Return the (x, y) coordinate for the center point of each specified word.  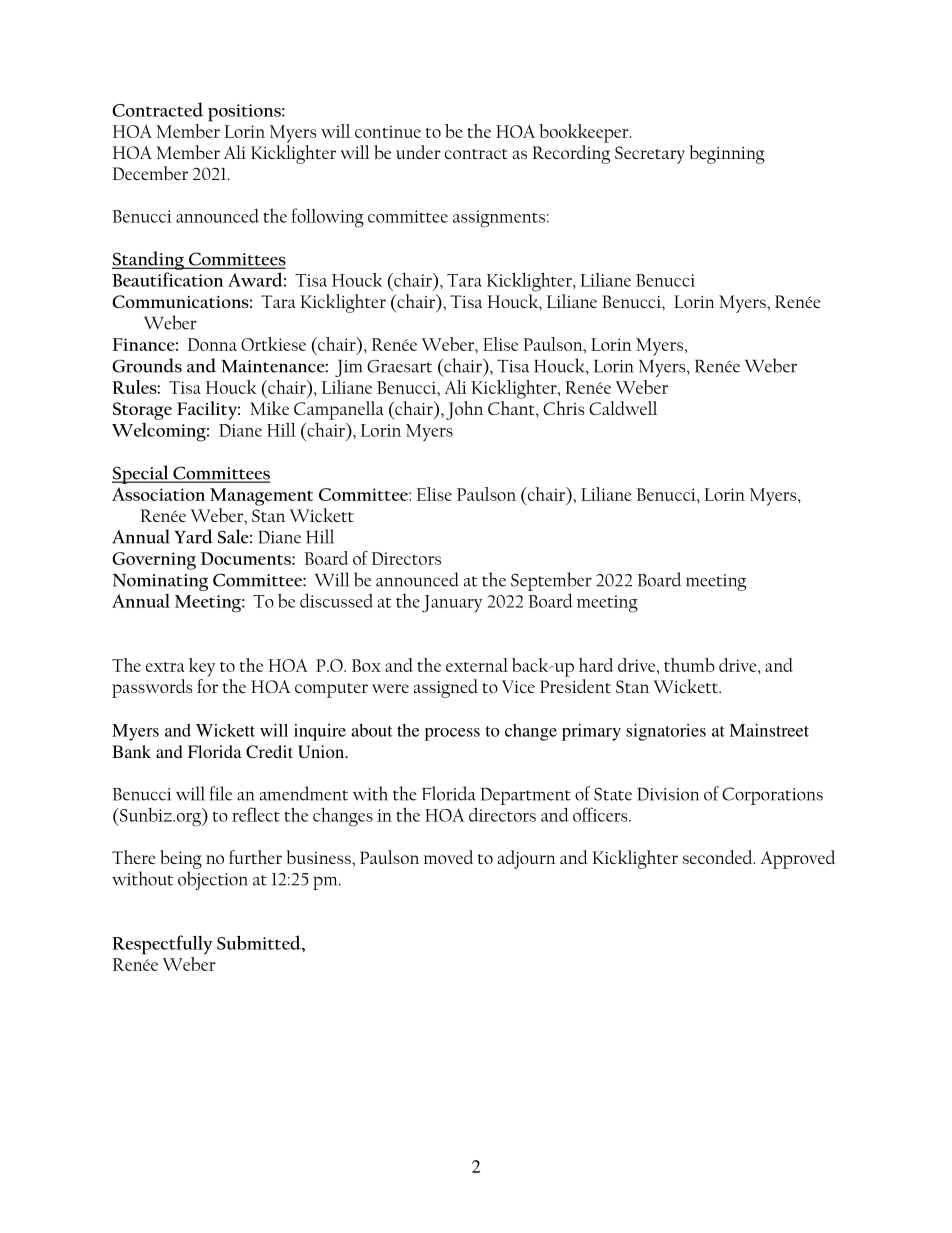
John (464, 410)
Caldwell (623, 408)
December (150, 173)
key (202, 667)
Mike (269, 408)
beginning (727, 154)
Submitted (260, 942)
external (477, 665)
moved (448, 857)
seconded (718, 857)
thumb (689, 665)
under (418, 152)
